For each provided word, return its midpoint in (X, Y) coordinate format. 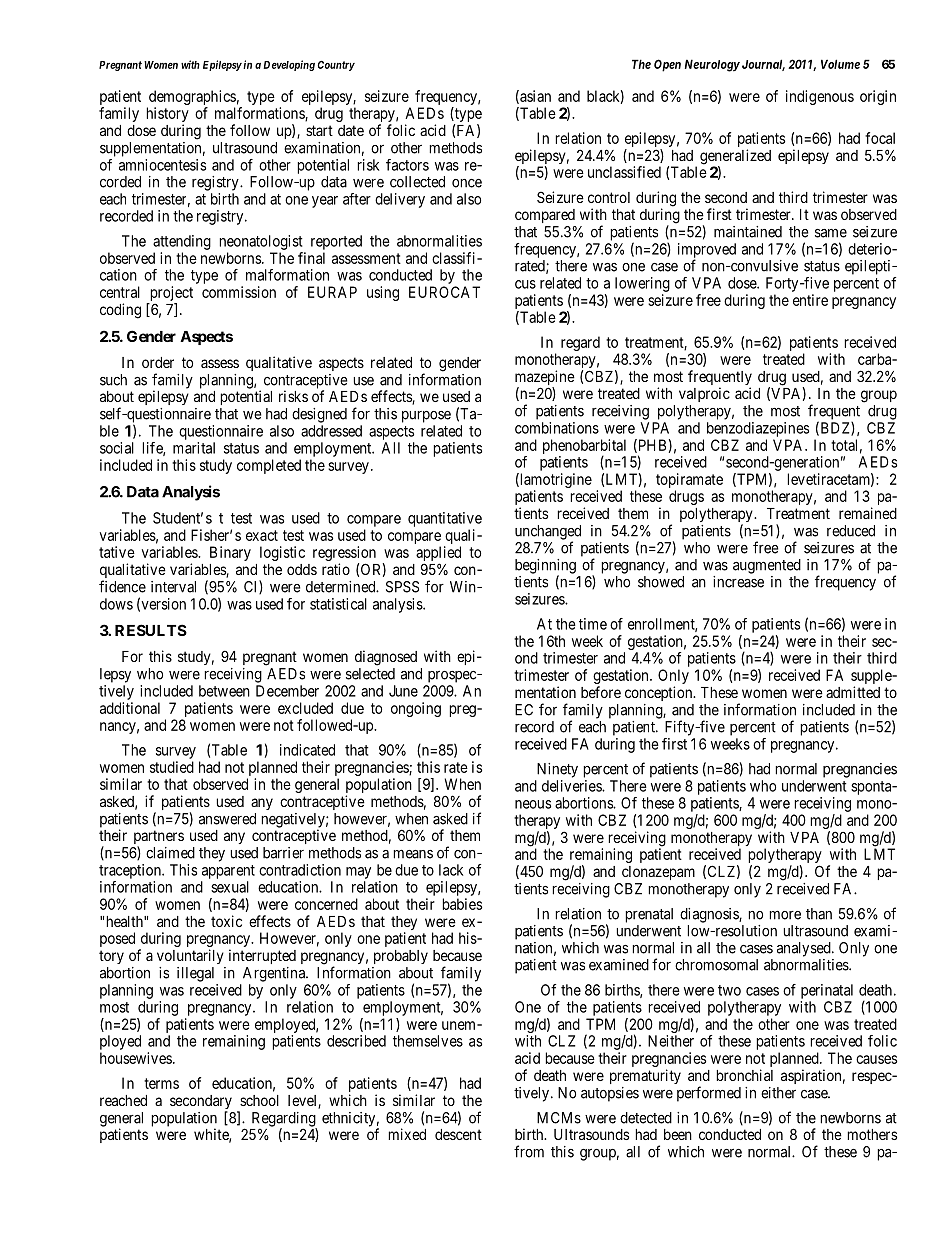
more (785, 915)
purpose (426, 417)
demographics (192, 97)
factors (407, 165)
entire (810, 300)
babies (462, 904)
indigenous (820, 97)
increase (738, 582)
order (158, 362)
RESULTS (151, 630)
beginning (545, 567)
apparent (228, 872)
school (259, 1100)
